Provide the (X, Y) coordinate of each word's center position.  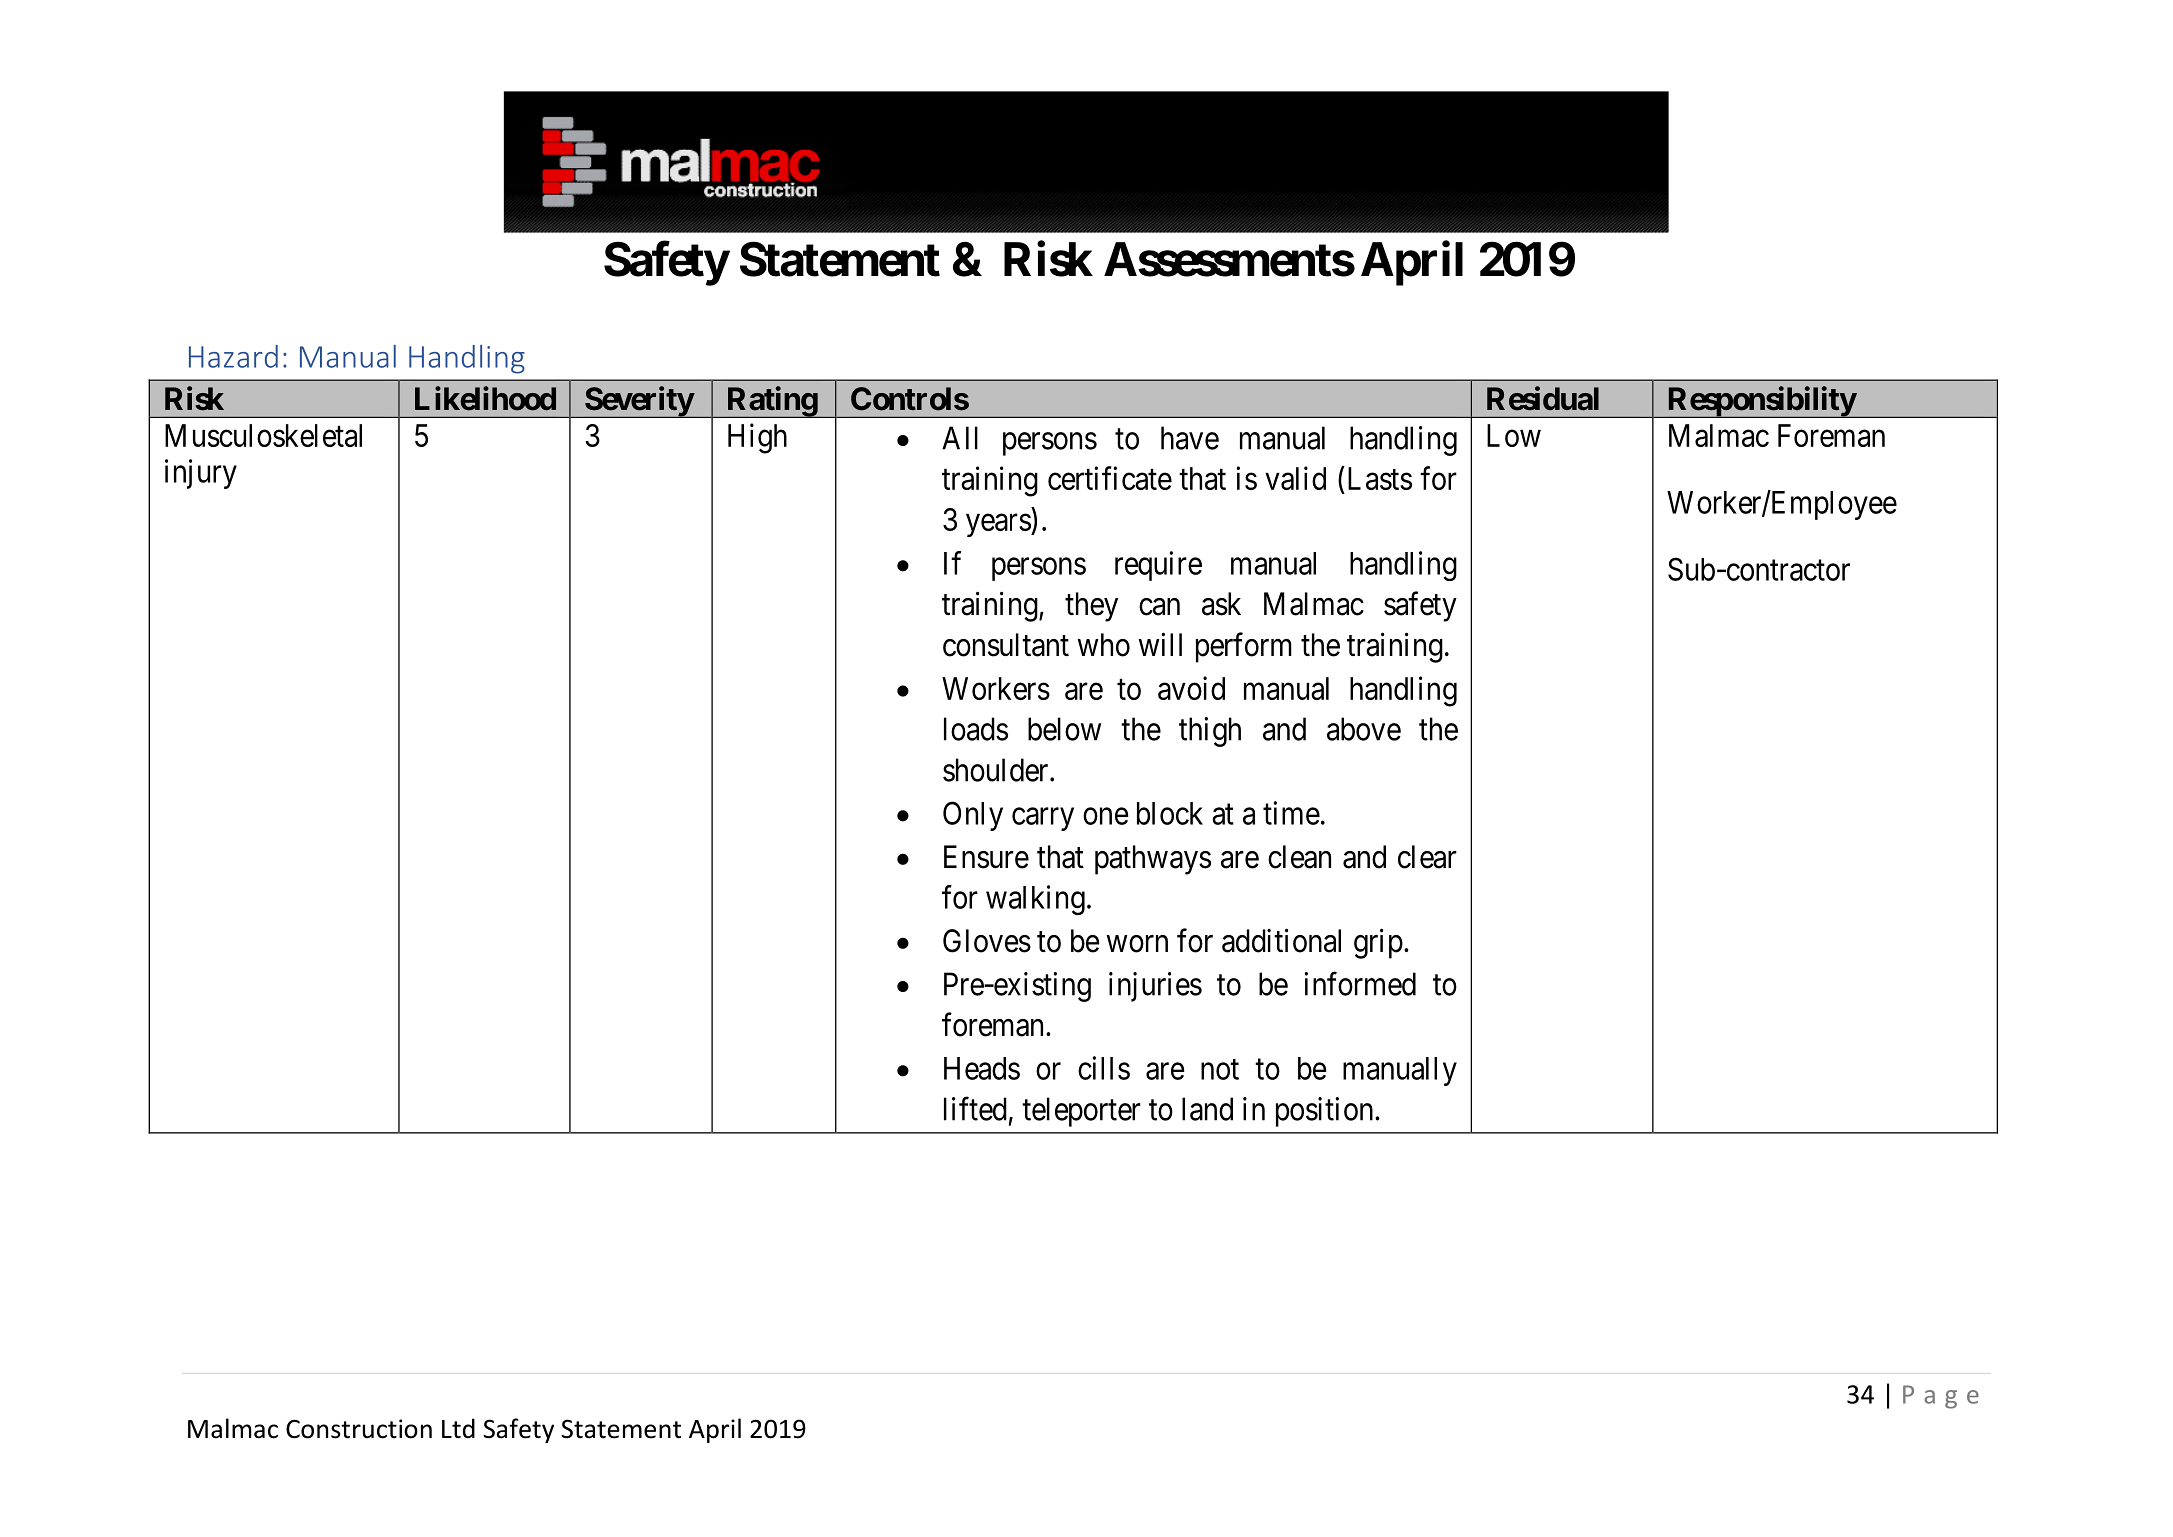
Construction (359, 1429)
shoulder (997, 770)
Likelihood (485, 398)
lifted (975, 1109)
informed (1360, 984)
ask (1221, 604)
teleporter (1081, 1112)
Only (973, 816)
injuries (1155, 987)
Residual (1543, 398)
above (1364, 729)
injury (201, 474)
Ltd (458, 1428)
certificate (1110, 478)
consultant (1006, 645)
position (1326, 1112)
